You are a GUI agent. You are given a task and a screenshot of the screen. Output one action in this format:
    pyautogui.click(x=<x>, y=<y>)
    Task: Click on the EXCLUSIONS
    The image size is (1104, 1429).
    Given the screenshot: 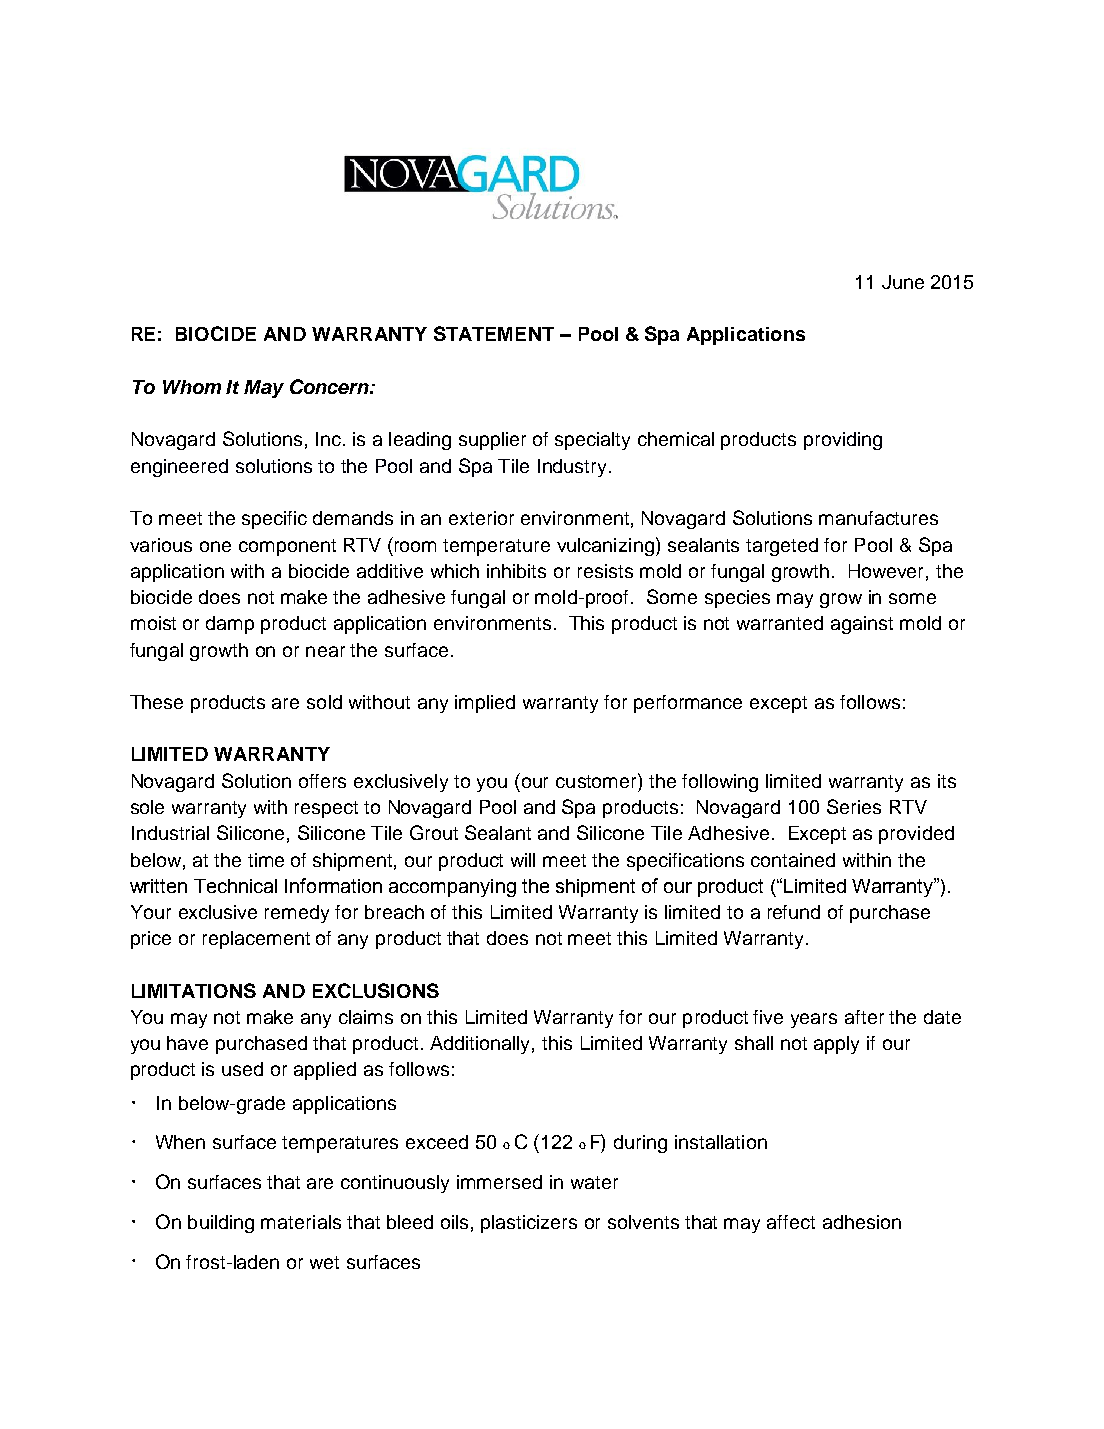 What is the action you would take?
    pyautogui.click(x=376, y=990)
